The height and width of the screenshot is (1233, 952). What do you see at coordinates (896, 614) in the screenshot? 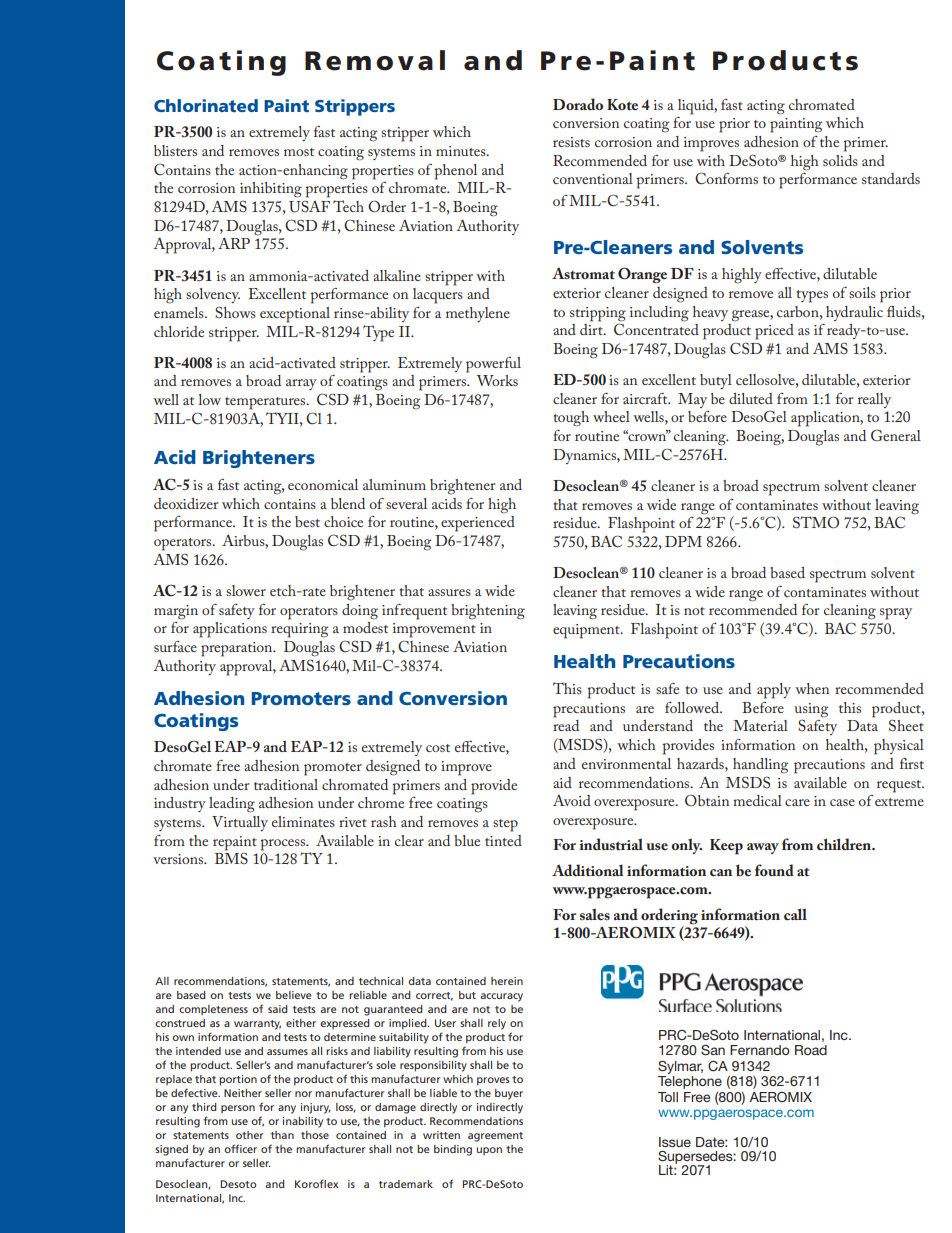
I see `spray` at bounding box center [896, 614].
